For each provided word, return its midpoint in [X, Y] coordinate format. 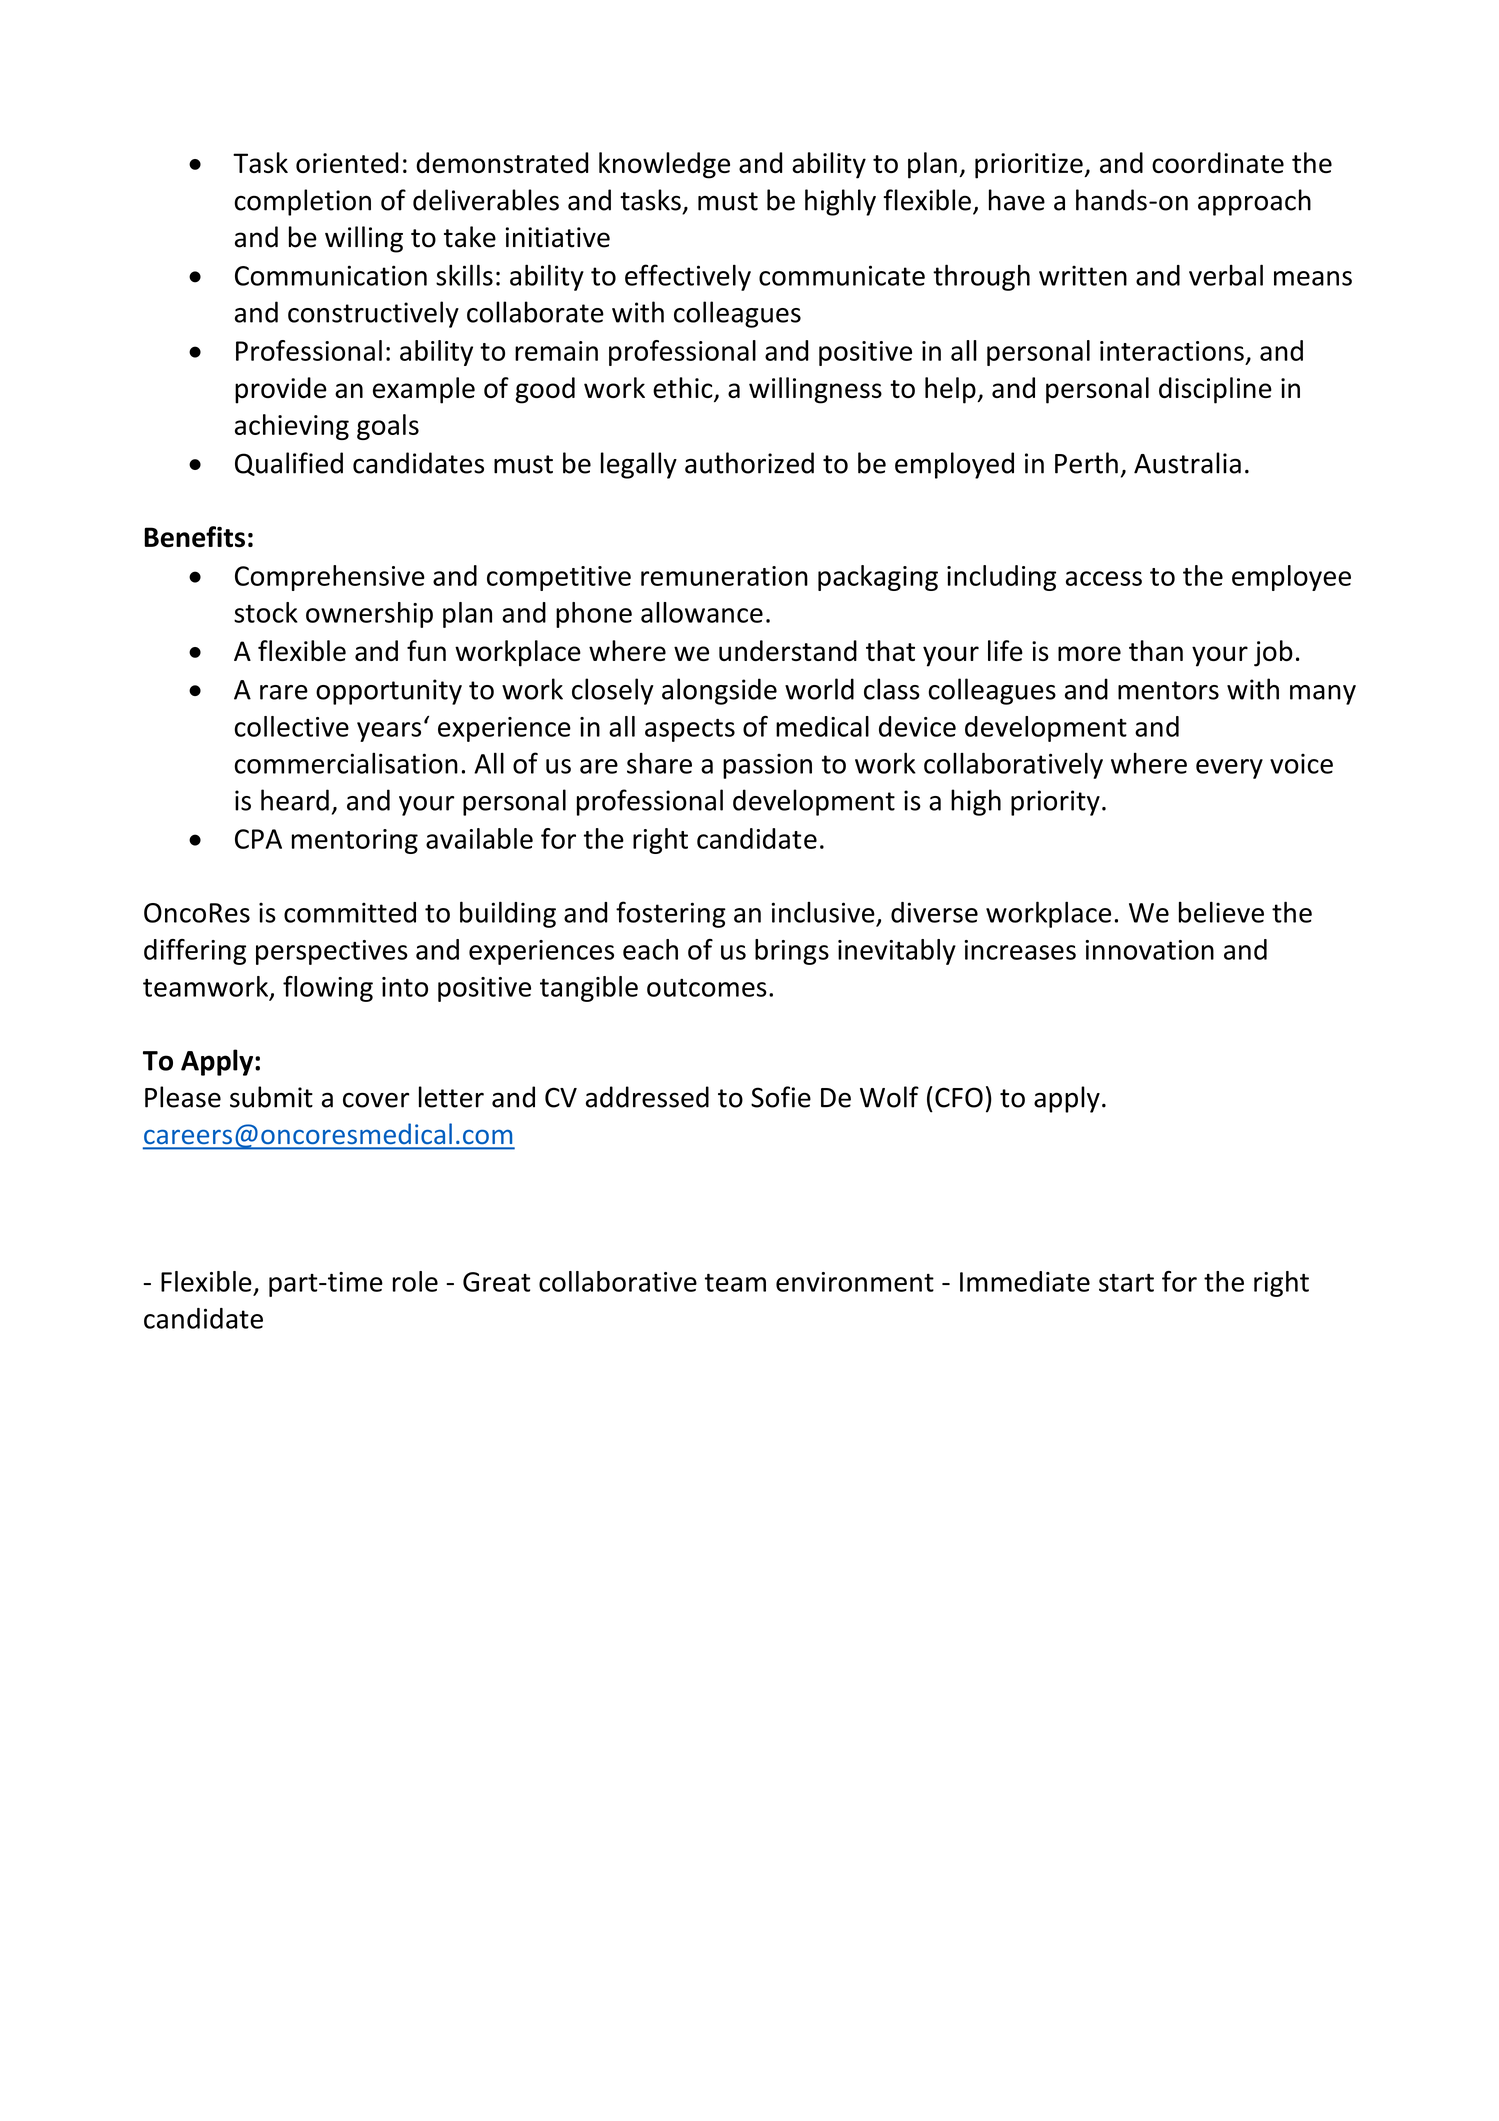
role [415, 1281]
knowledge [664, 165]
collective [291, 726]
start [1126, 1282]
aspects [690, 730]
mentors [1168, 690]
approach [1254, 202]
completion [302, 202]
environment [855, 1282]
